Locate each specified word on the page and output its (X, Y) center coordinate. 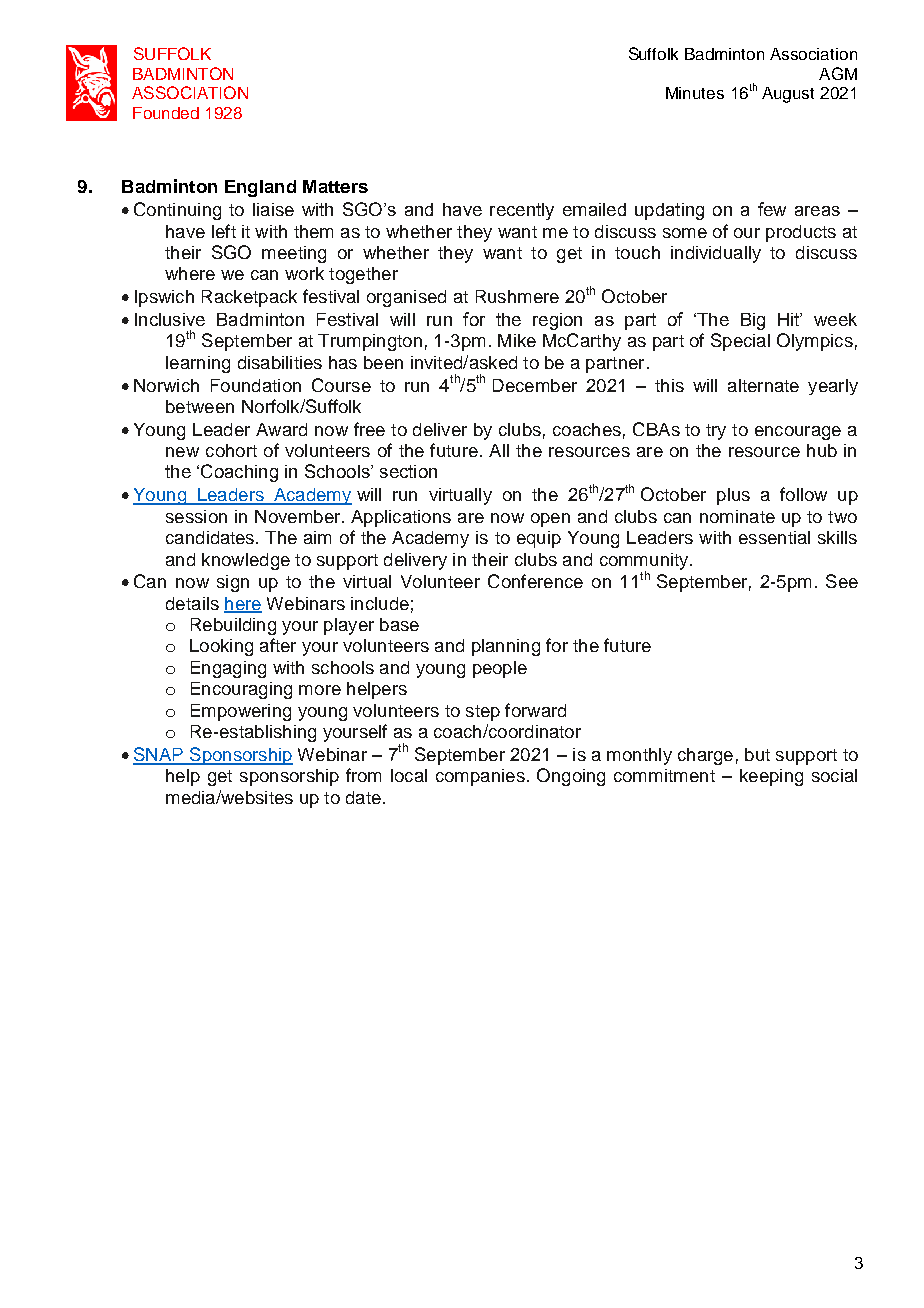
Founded (166, 113)
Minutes (695, 93)
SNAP (159, 755)
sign (233, 583)
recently (522, 211)
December (535, 385)
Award (281, 429)
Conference (535, 581)
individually (716, 254)
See (842, 581)
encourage (798, 433)
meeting (294, 254)
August (788, 95)
